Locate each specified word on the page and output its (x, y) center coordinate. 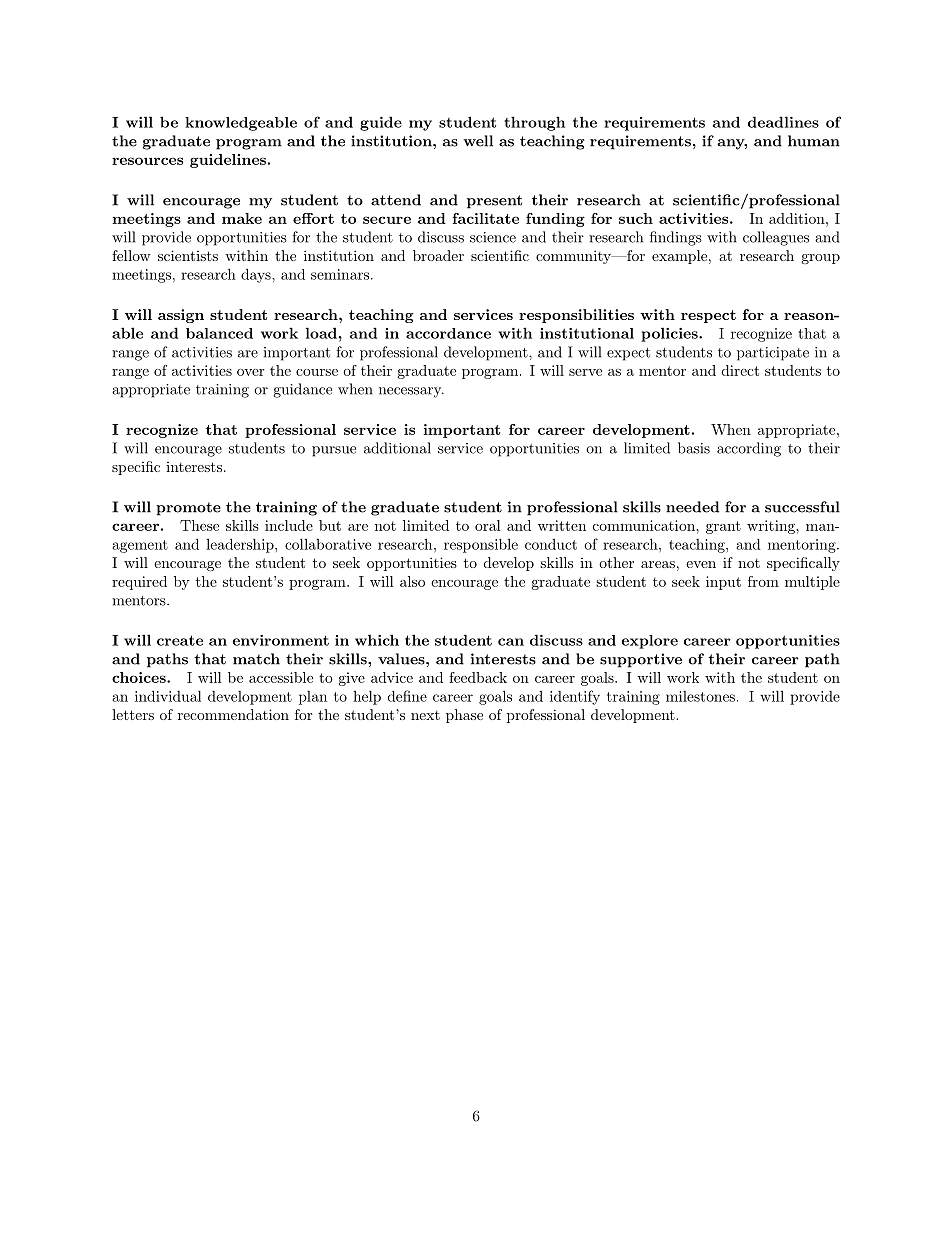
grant (723, 527)
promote (188, 509)
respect (708, 316)
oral (488, 525)
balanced (219, 333)
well (478, 141)
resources (147, 161)
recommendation (233, 714)
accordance (448, 333)
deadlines (783, 122)
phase (464, 716)
